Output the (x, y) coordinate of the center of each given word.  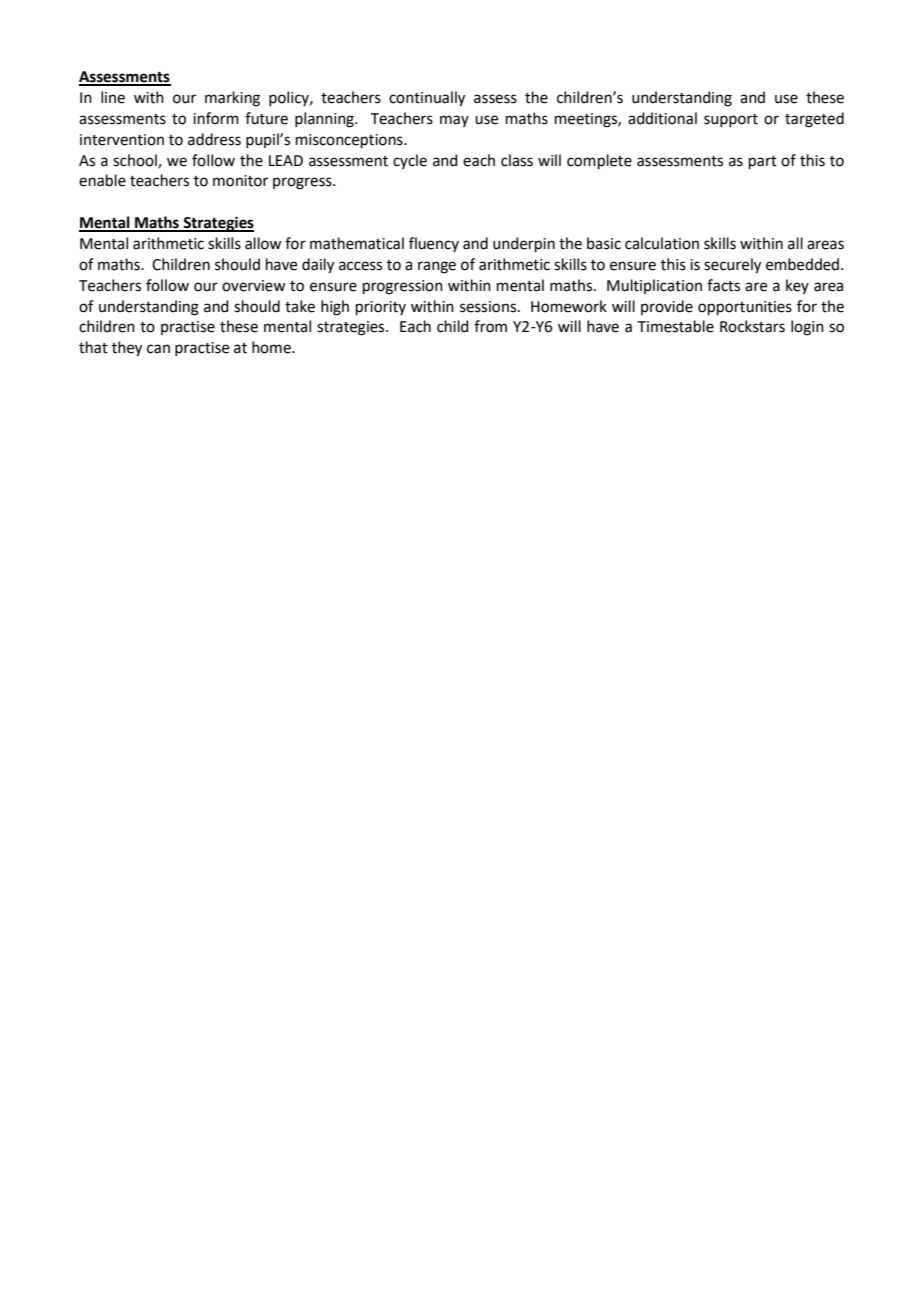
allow (263, 243)
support (731, 120)
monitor (240, 181)
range (437, 267)
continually (427, 99)
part (763, 162)
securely (732, 266)
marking (232, 99)
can (158, 349)
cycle (410, 161)
